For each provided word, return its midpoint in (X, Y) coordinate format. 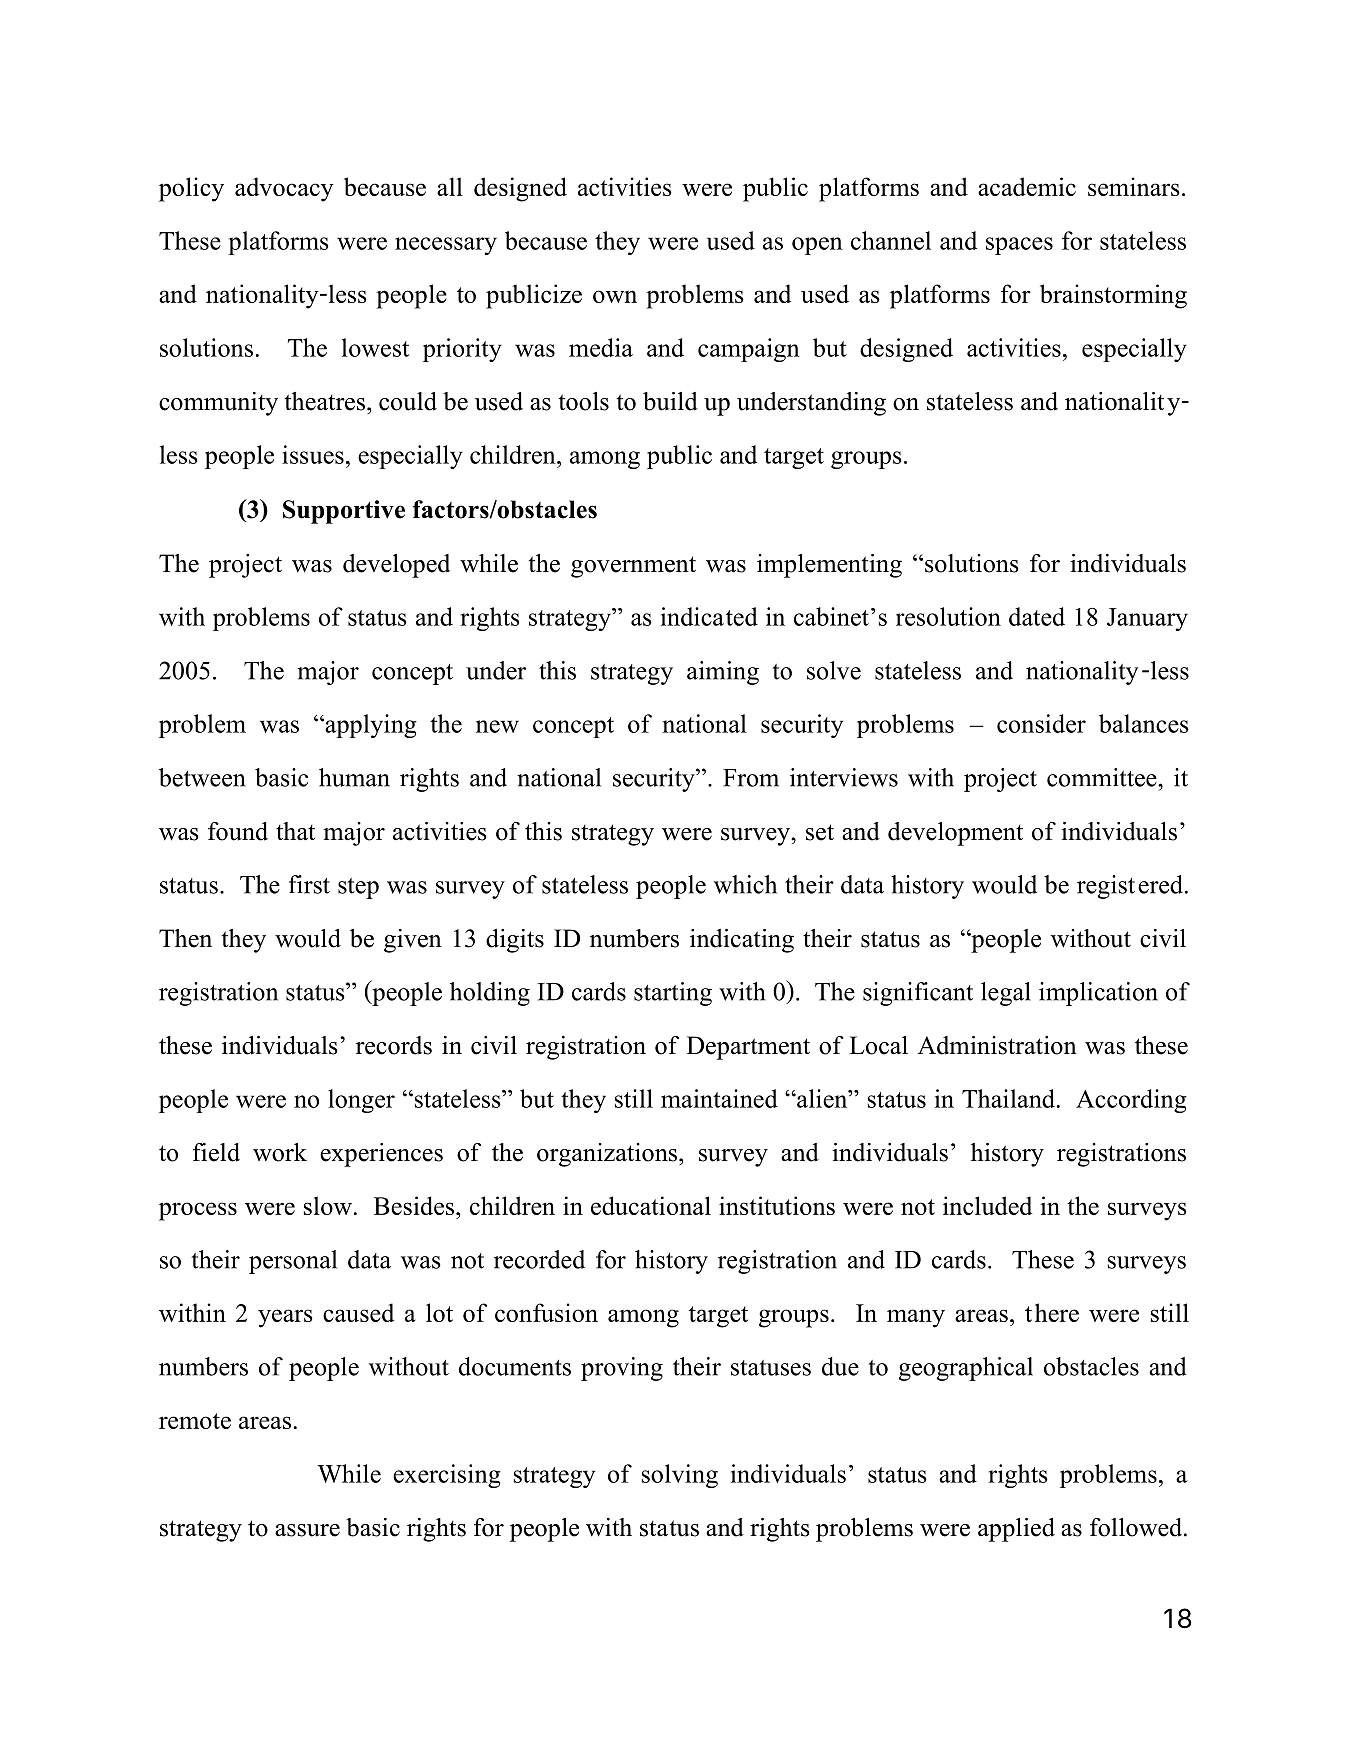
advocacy (284, 189)
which (745, 884)
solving (680, 1476)
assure (307, 1530)
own (615, 296)
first (309, 884)
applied (1016, 1530)
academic (1027, 186)
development (955, 834)
